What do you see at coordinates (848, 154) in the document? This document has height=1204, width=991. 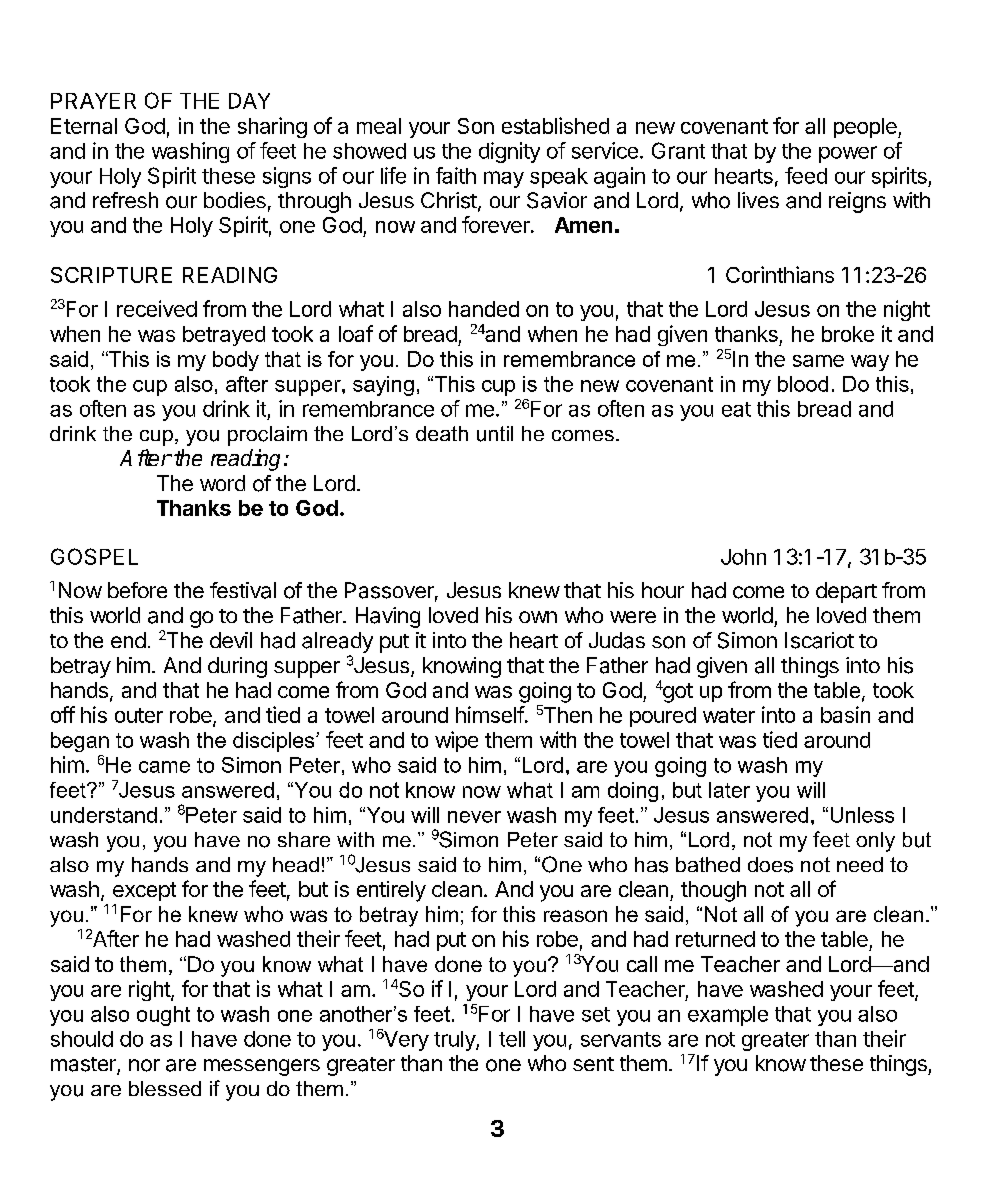 I see `power` at bounding box center [848, 154].
